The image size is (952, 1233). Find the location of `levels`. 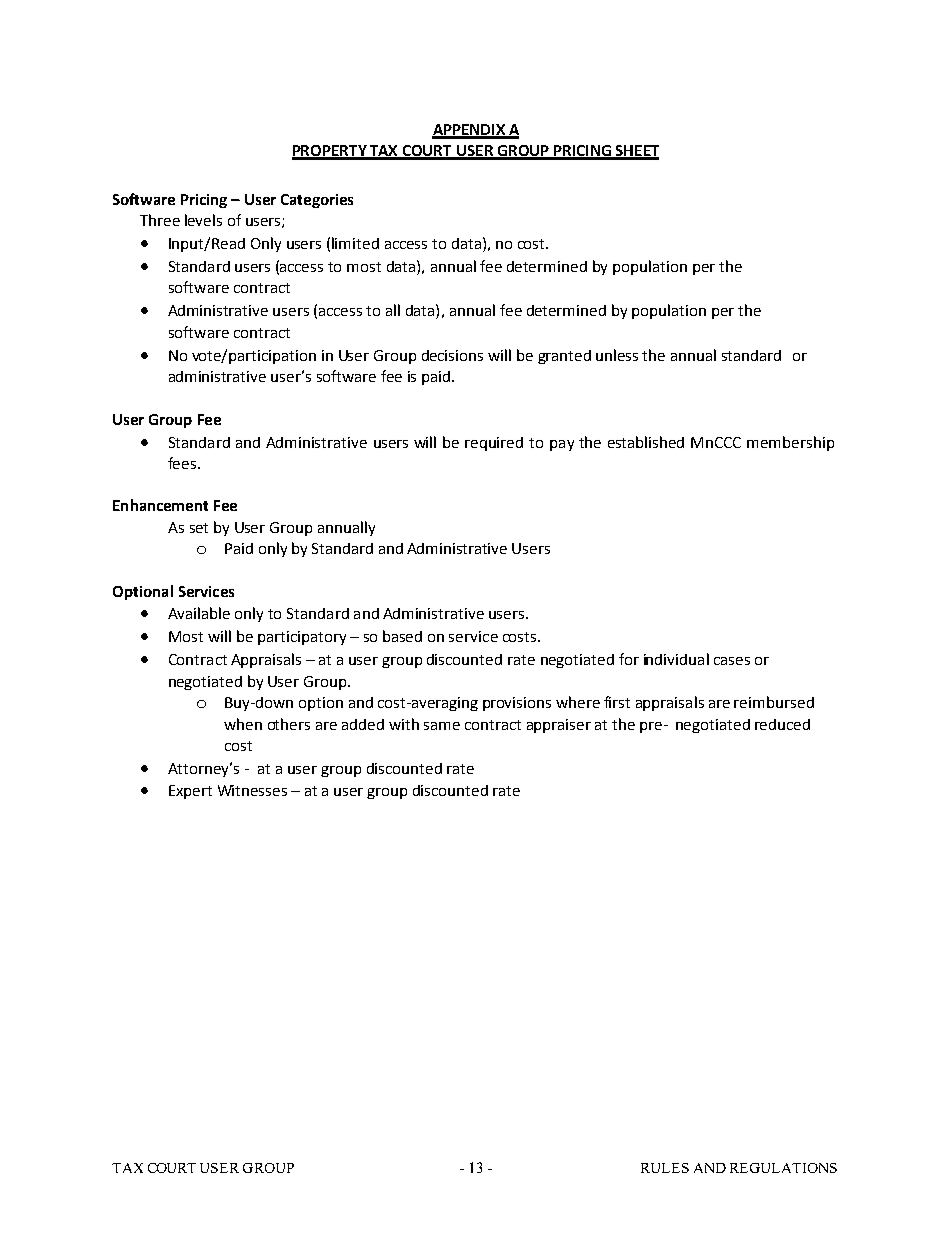

levels is located at coordinates (203, 220).
